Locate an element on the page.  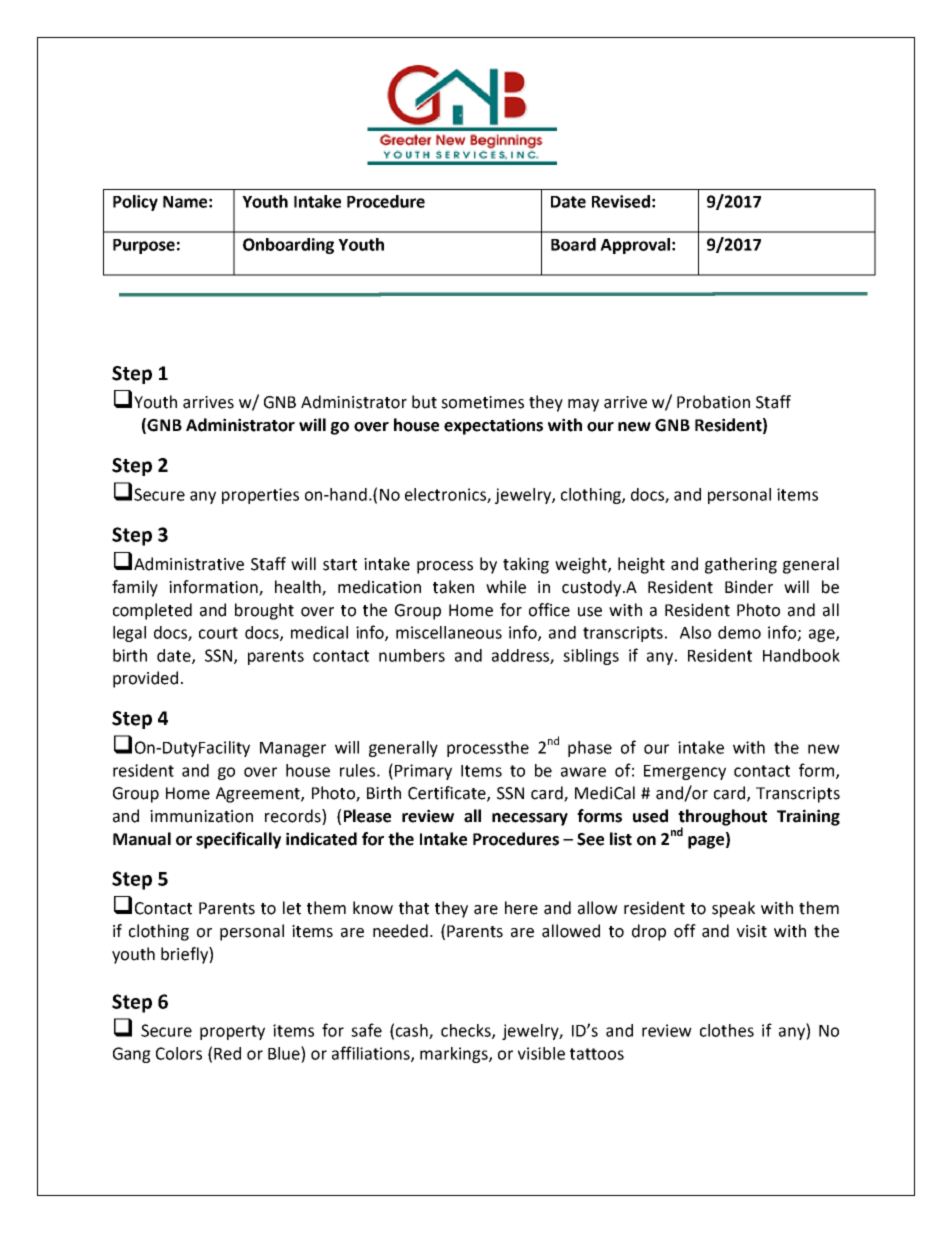
demo is located at coordinates (739, 632).
